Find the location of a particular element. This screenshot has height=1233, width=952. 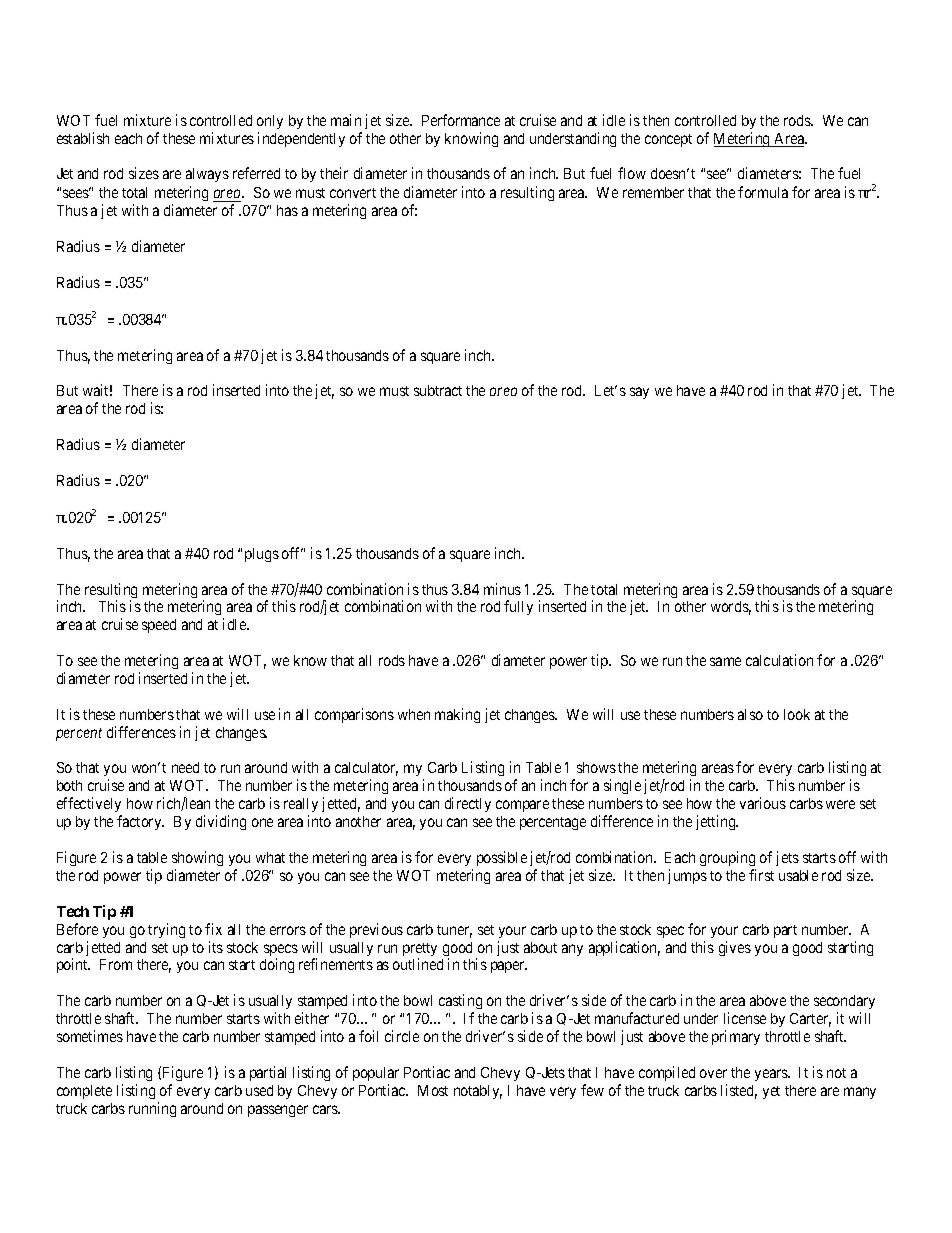

possible is located at coordinates (502, 858).
